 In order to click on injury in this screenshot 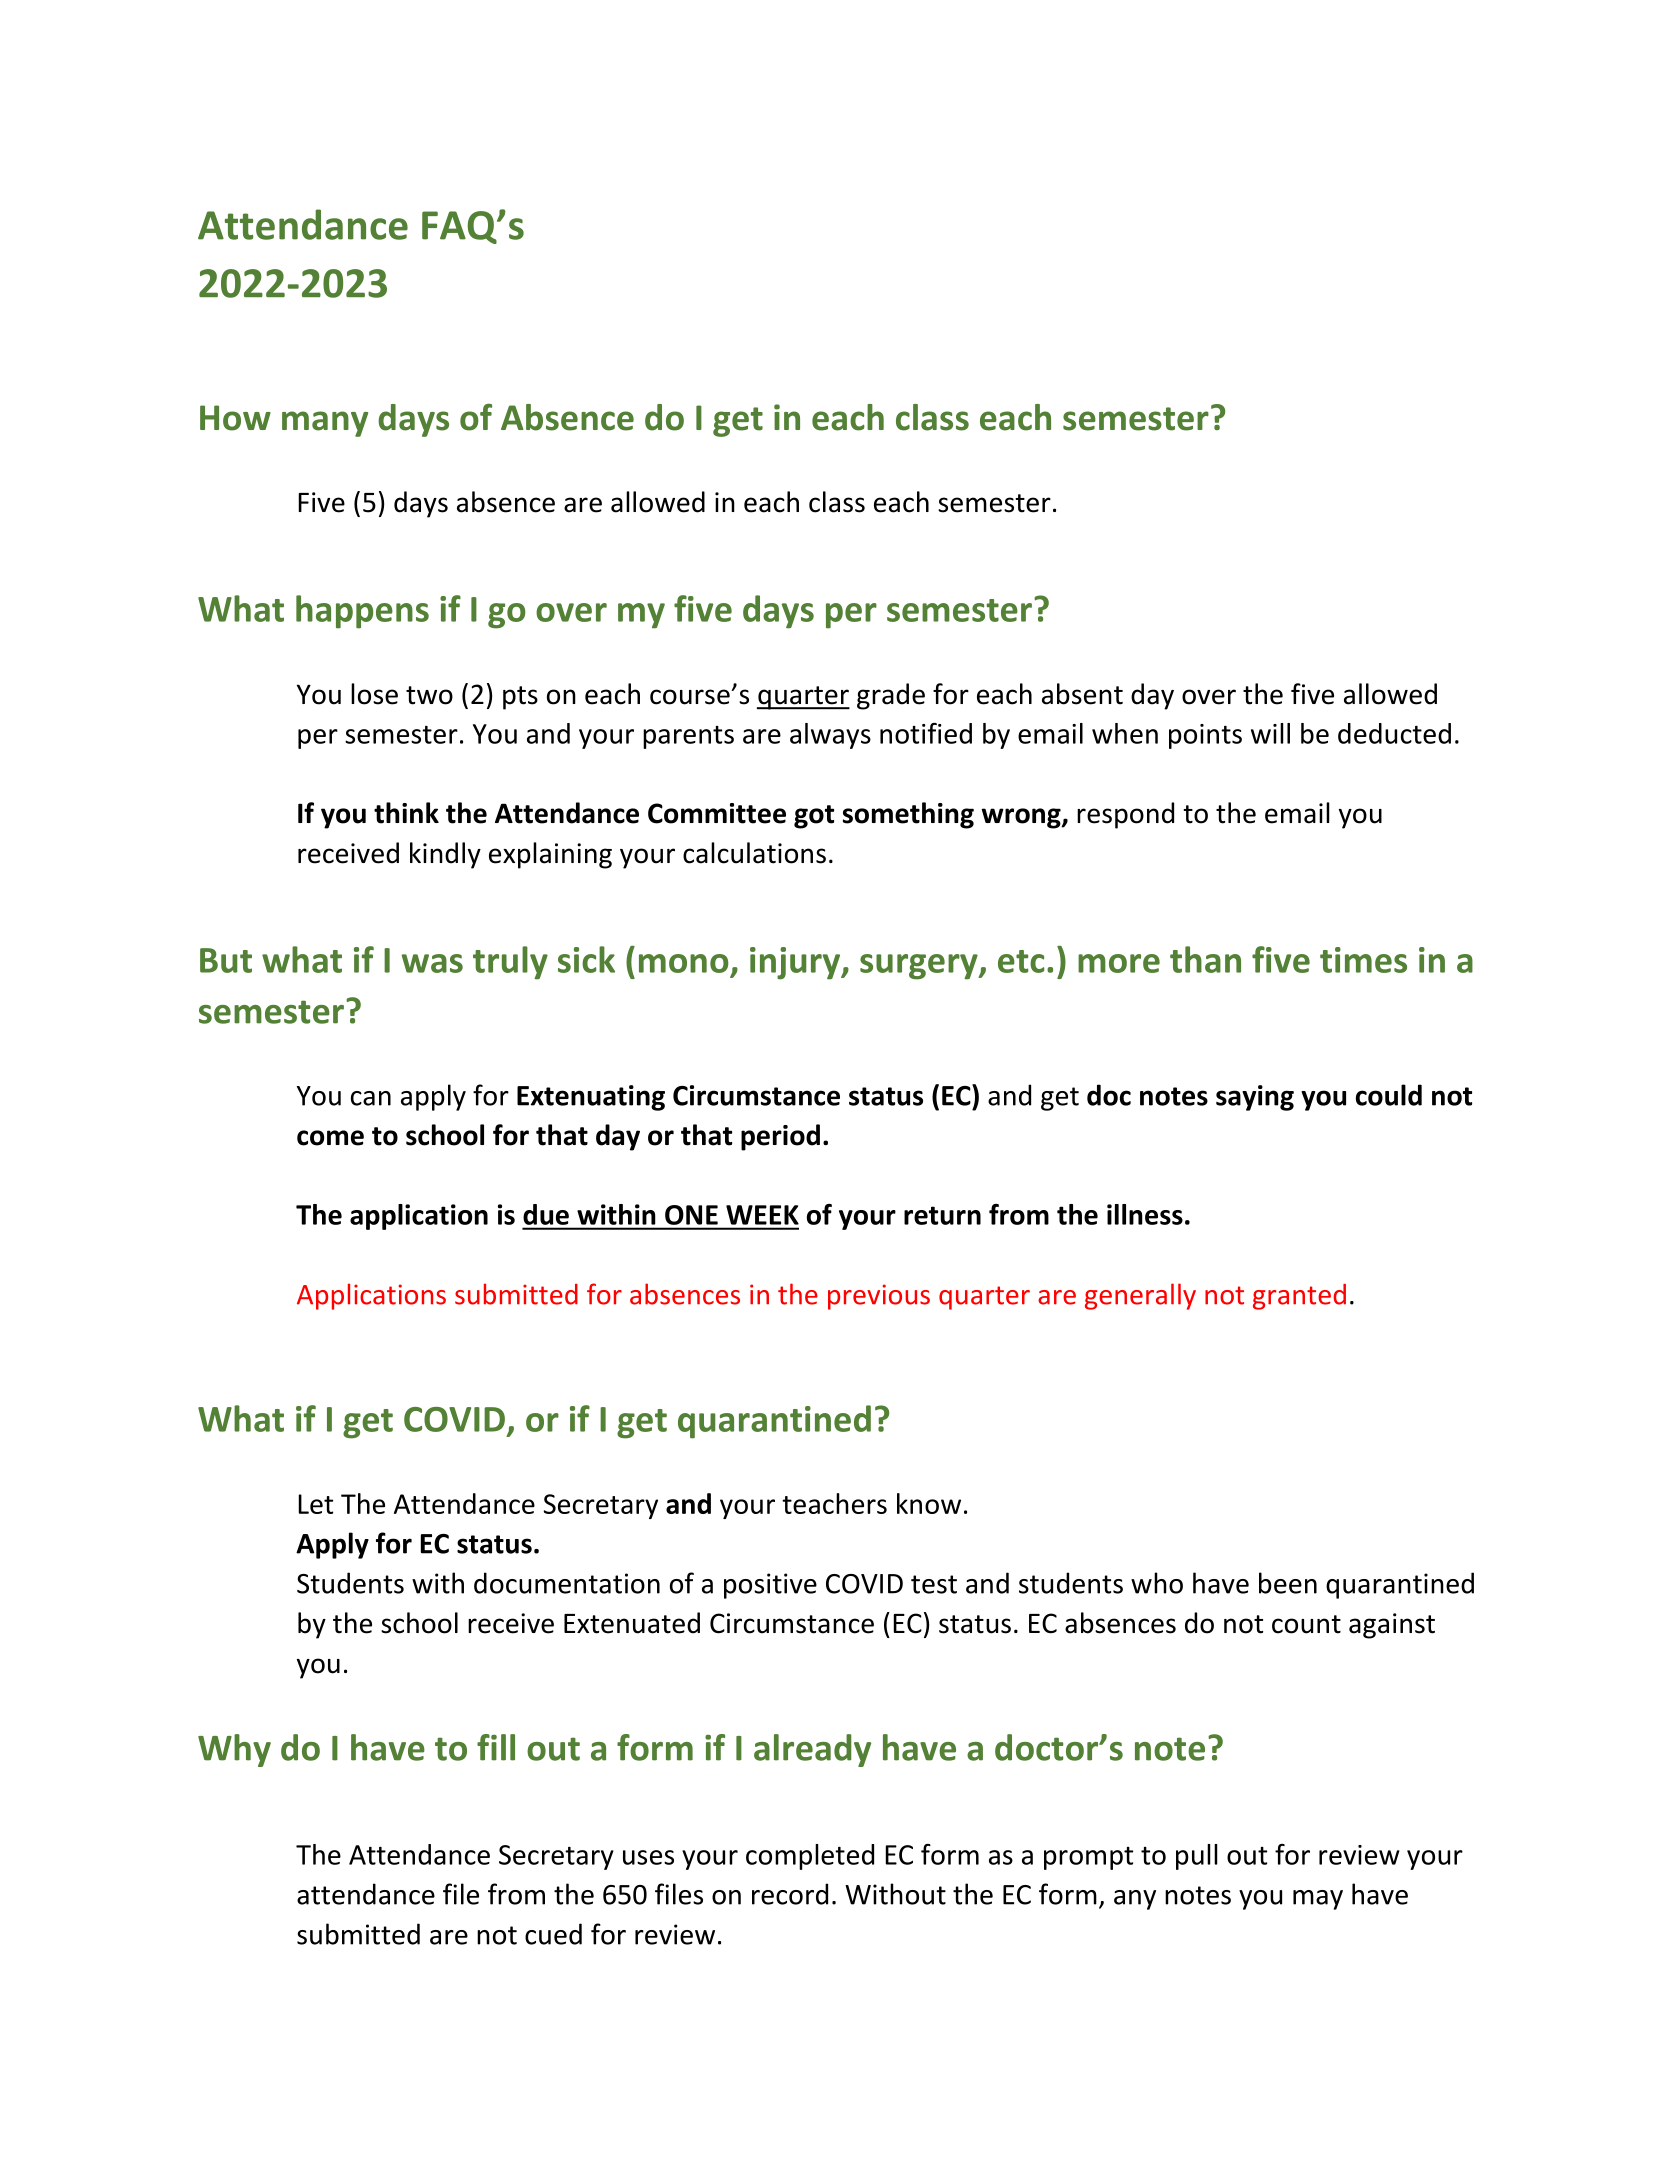, I will do `click(796, 963)`.
